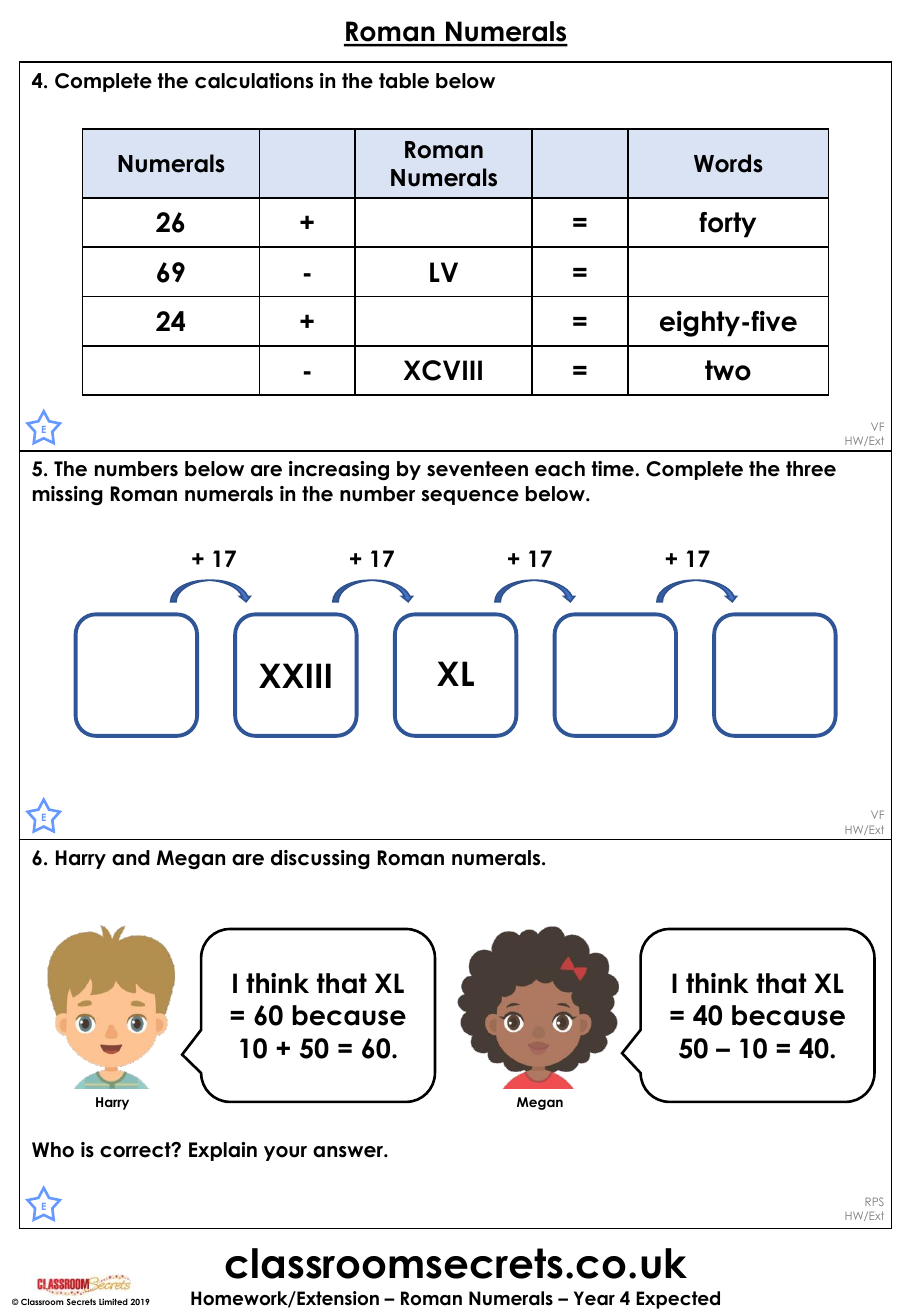 The height and width of the screenshot is (1316, 911). Describe the element at coordinates (254, 81) in the screenshot. I see `calculations` at that location.
